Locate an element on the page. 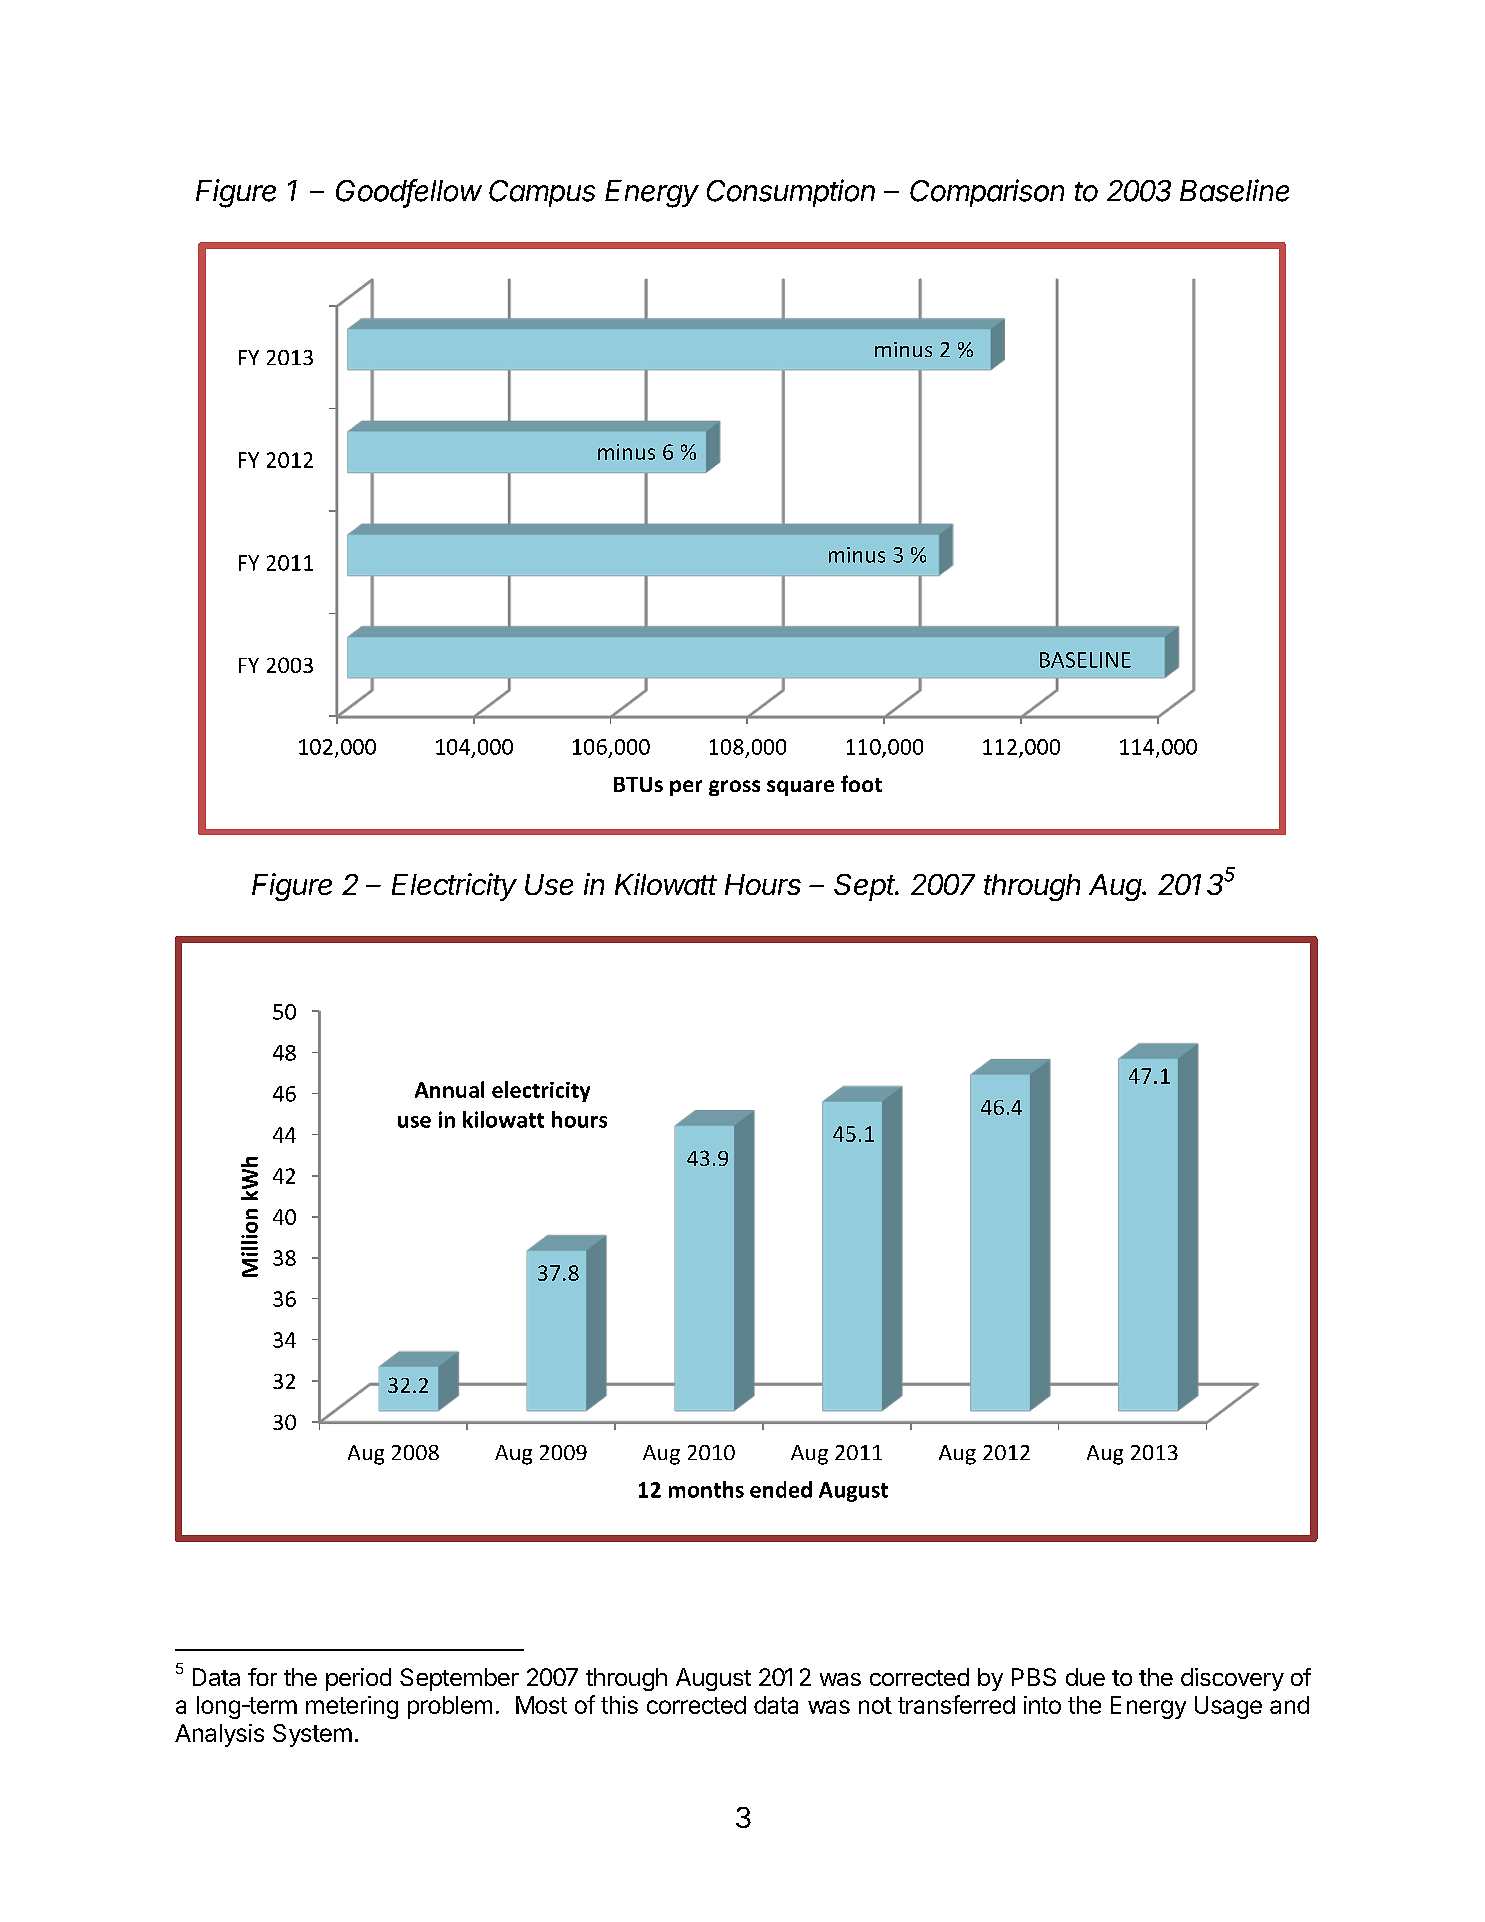 Image resolution: width=1485 pixels, height=1922 pixels. months is located at coordinates (706, 1489).
